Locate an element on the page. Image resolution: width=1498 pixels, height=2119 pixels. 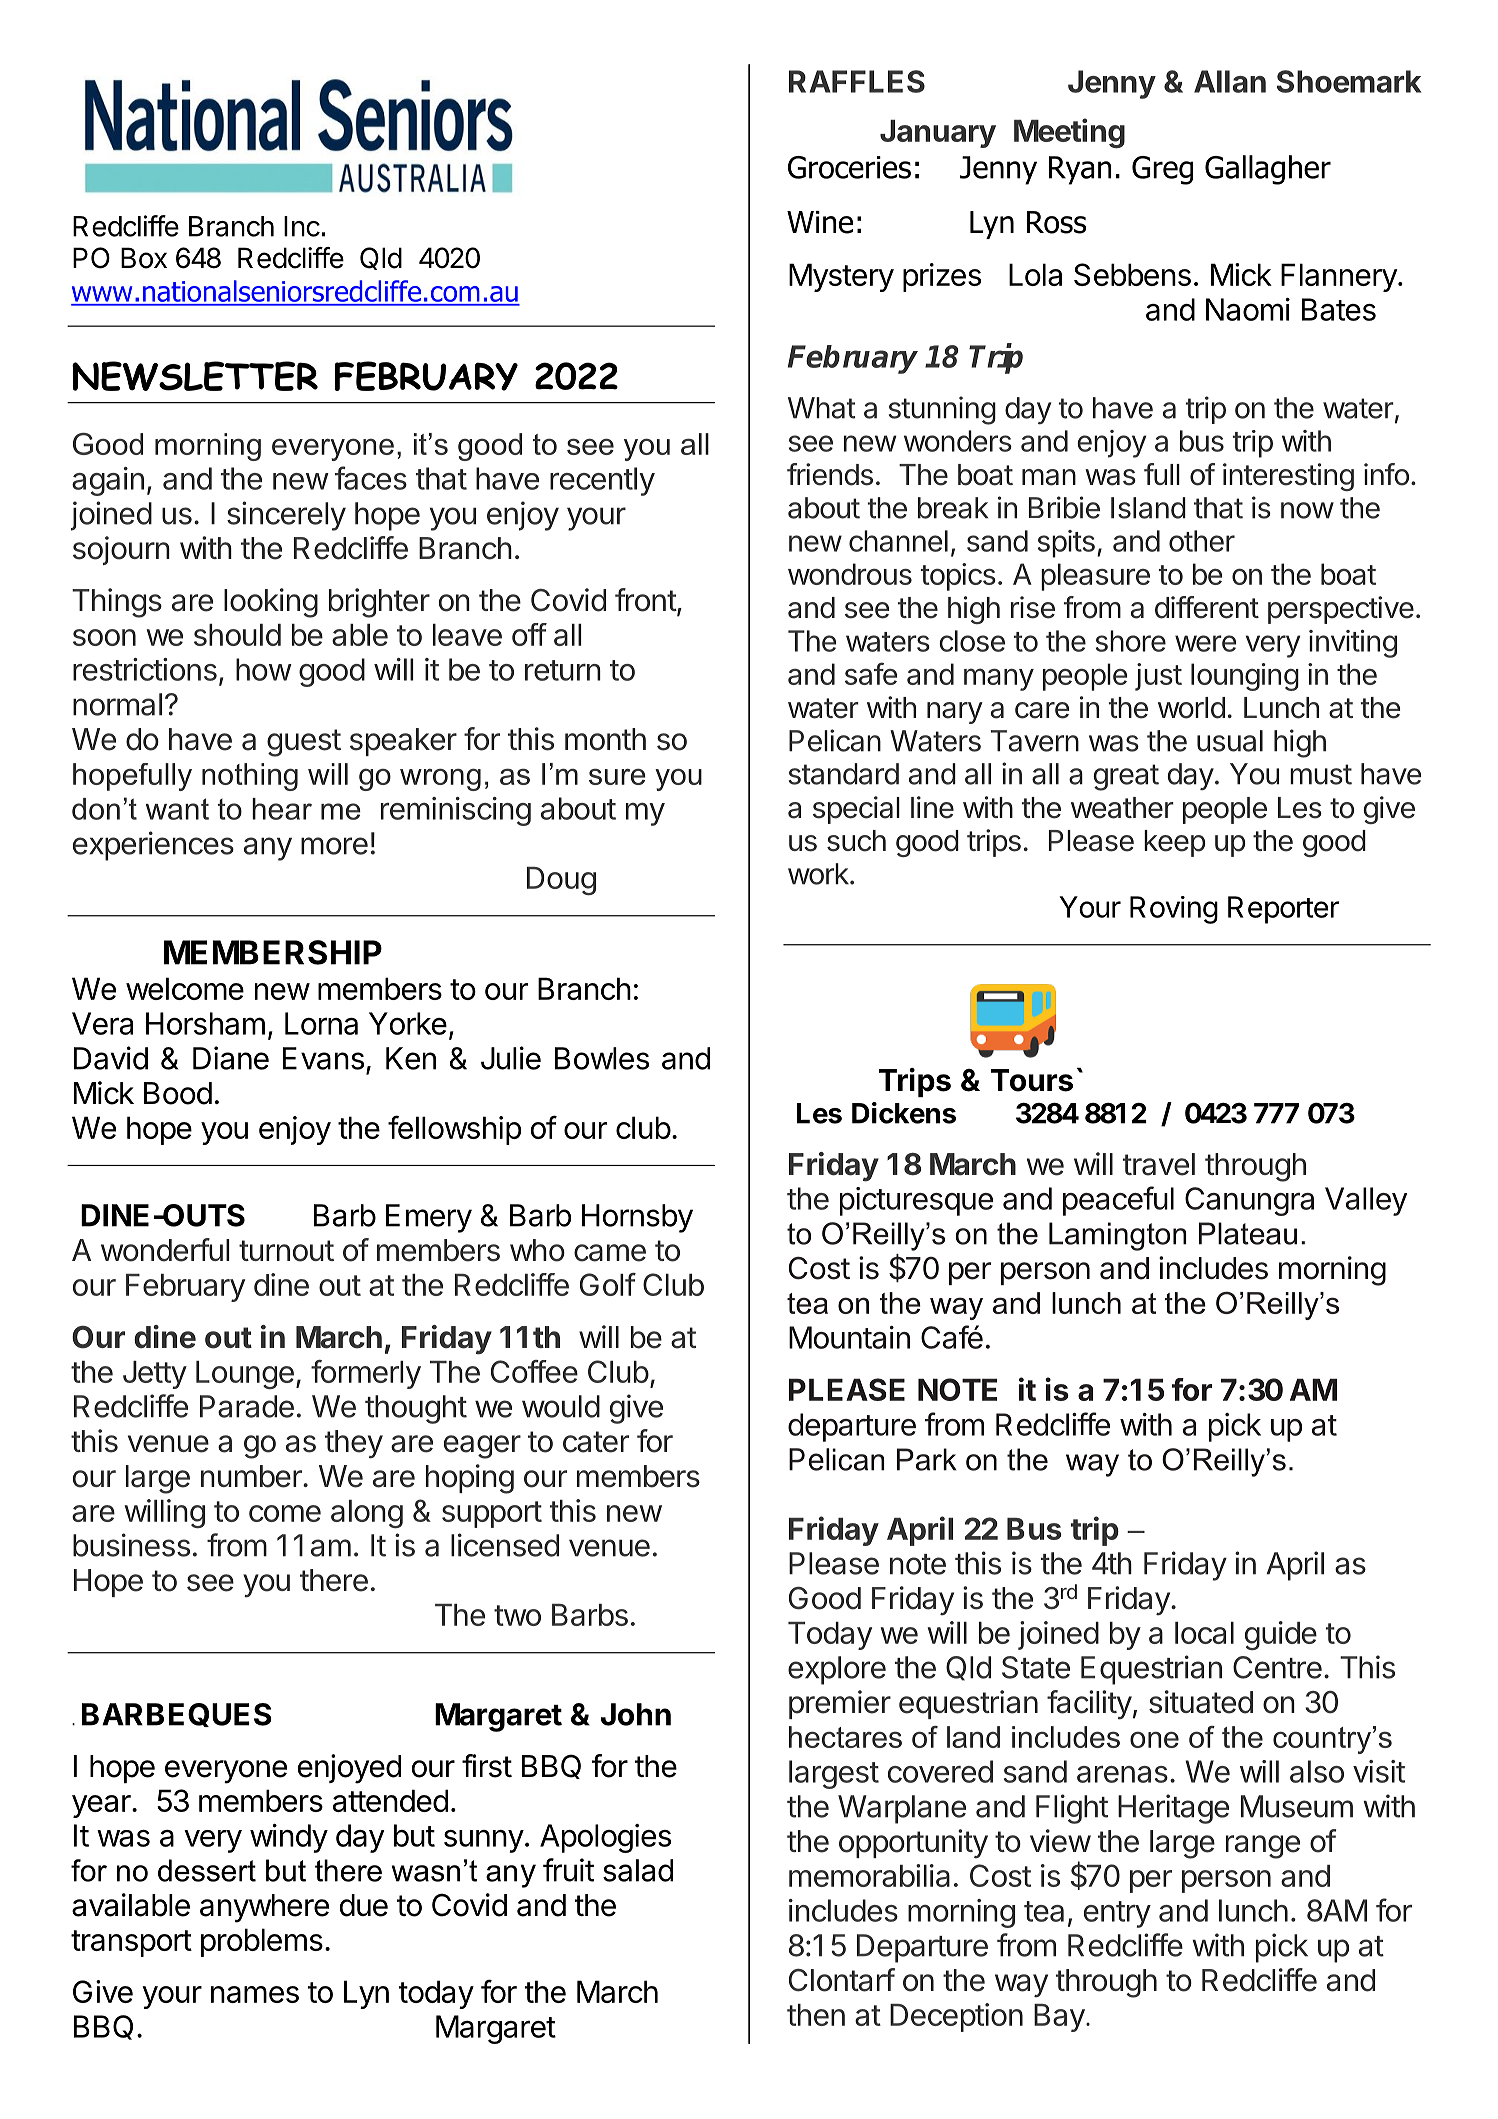
Diane is located at coordinates (231, 1058).
